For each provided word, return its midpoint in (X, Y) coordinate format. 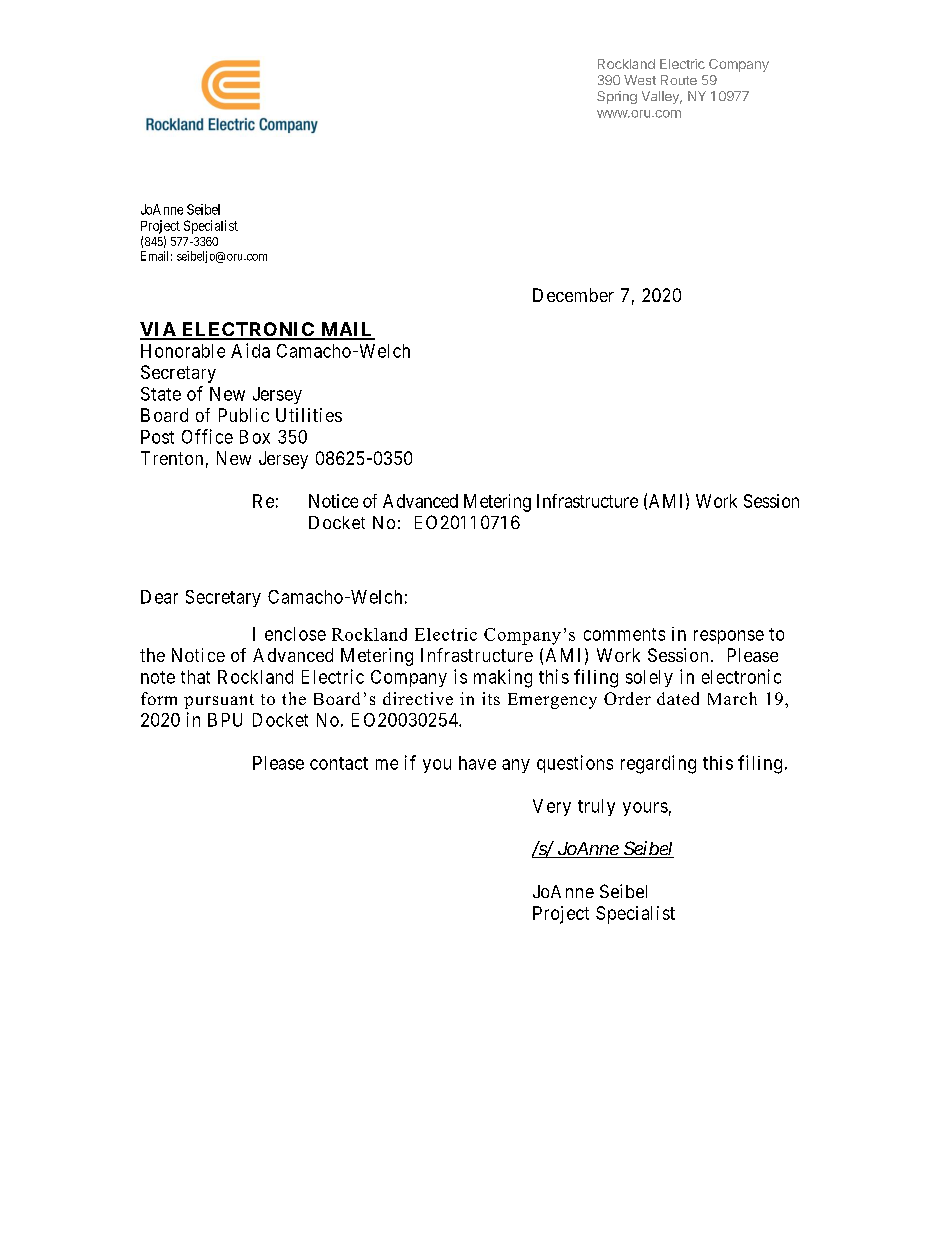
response (729, 637)
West (640, 80)
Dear (159, 597)
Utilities (309, 415)
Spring (617, 97)
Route (679, 80)
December (573, 295)
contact (339, 763)
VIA (159, 330)
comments (624, 634)
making (503, 678)
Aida (250, 350)
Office (207, 436)
